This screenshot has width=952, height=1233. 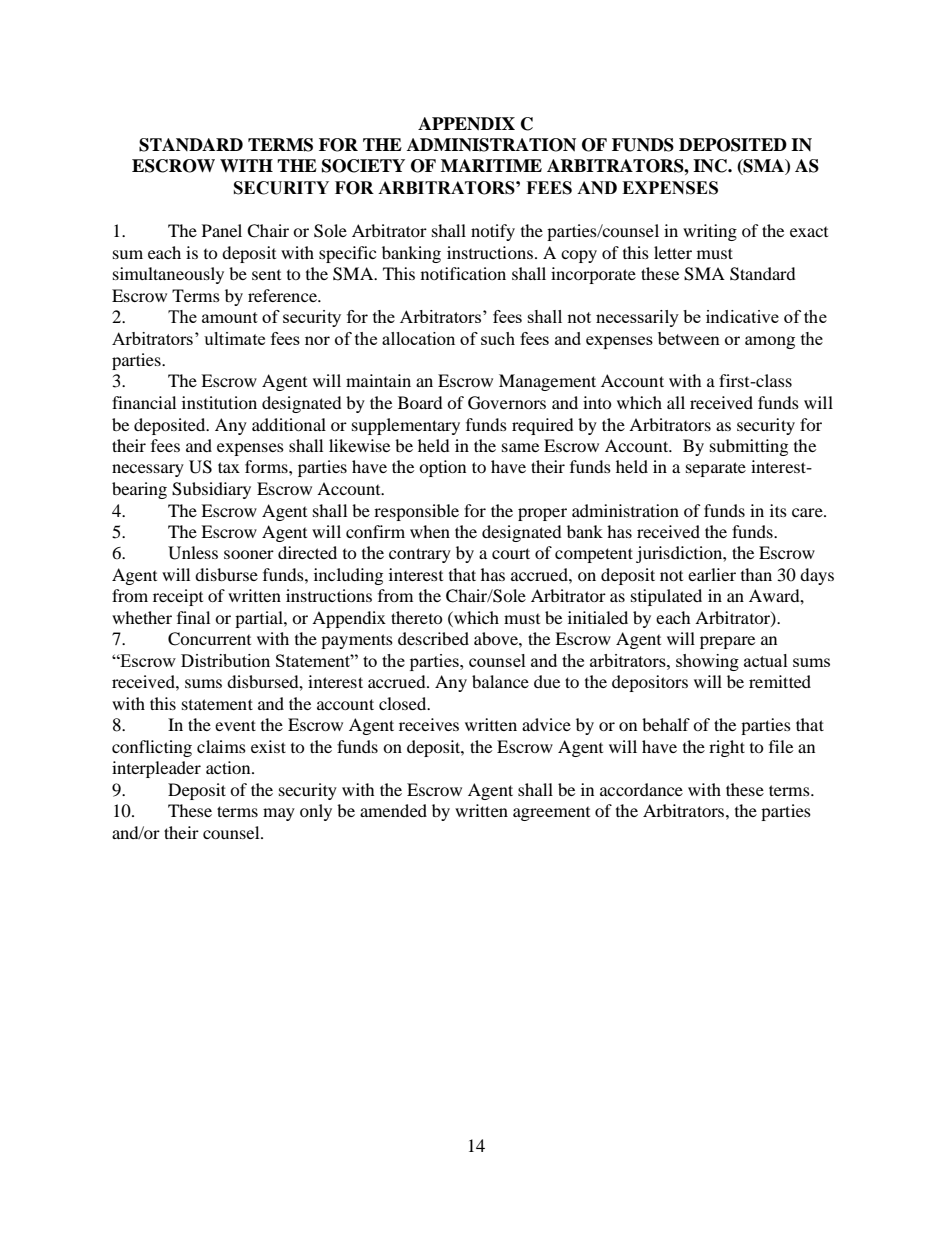 What do you see at coordinates (710, 232) in the screenshot?
I see `writing` at bounding box center [710, 232].
